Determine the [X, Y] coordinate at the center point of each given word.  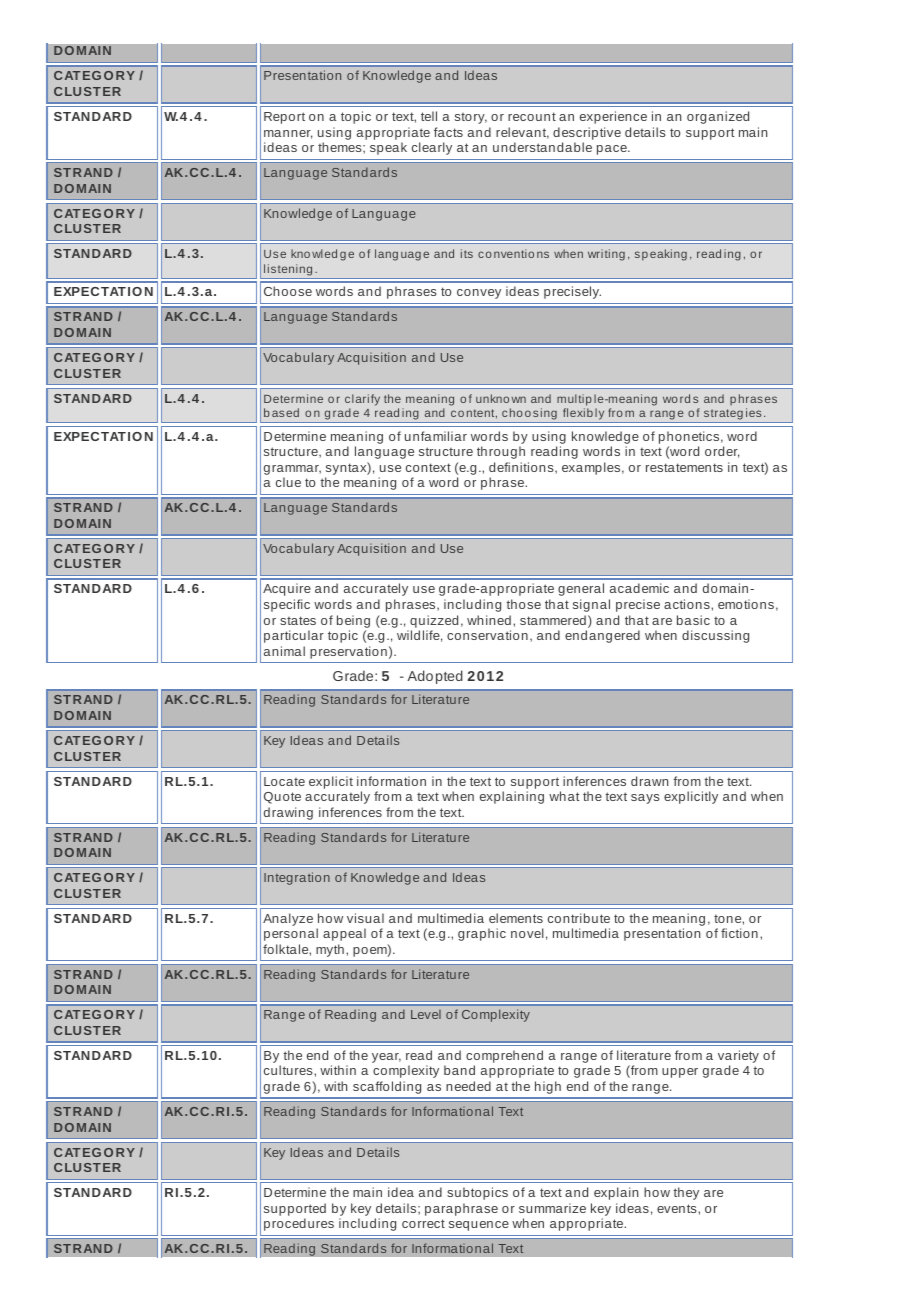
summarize [552, 1208]
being [353, 621]
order [722, 452]
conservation [487, 635]
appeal [344, 934]
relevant [522, 133]
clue [288, 482]
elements [516, 918]
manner [288, 134]
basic [693, 620]
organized [718, 117]
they [686, 1193]
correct [423, 1223]
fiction [739, 933]
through [501, 452]
